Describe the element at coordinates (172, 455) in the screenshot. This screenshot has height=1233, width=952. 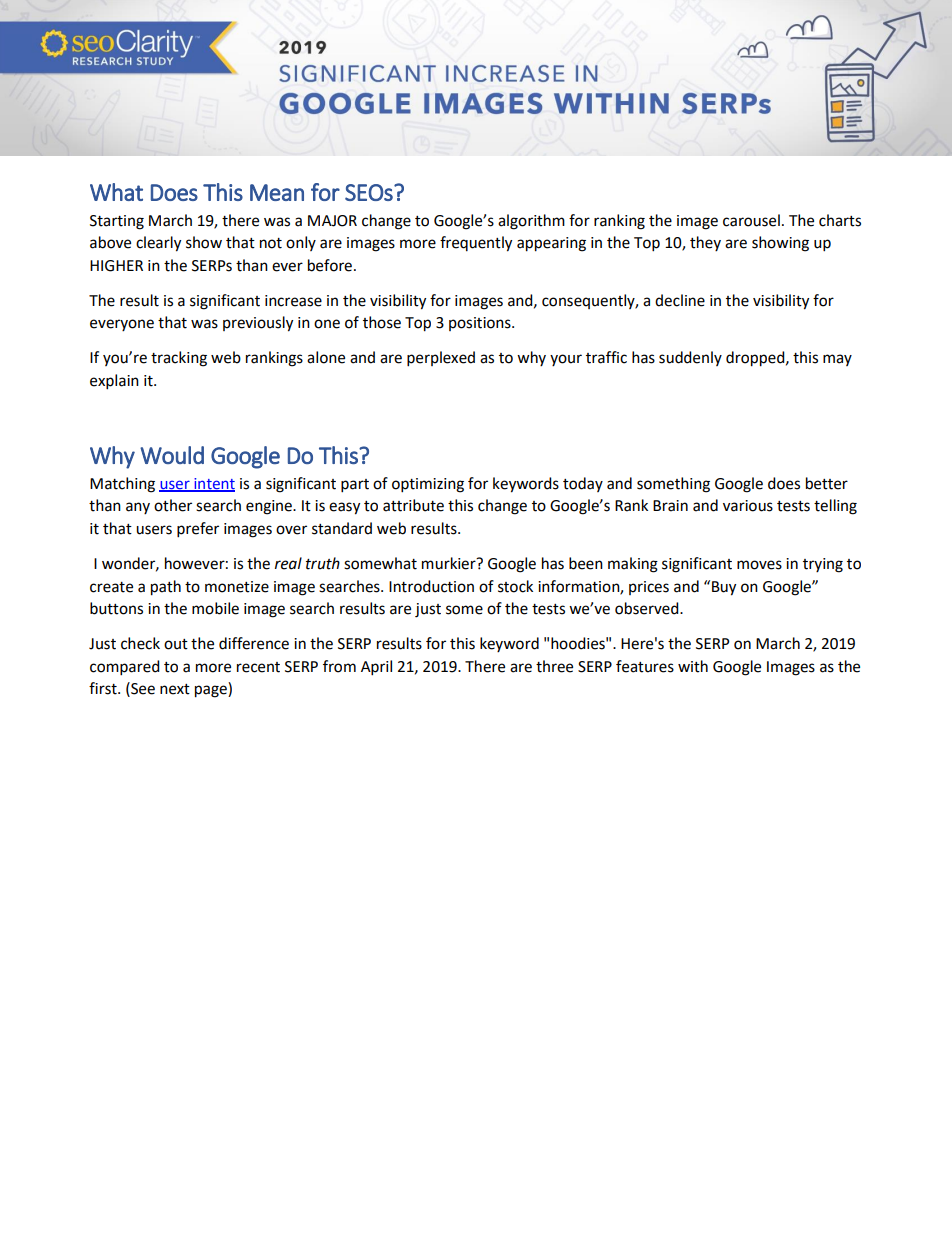
I see `Would` at that location.
